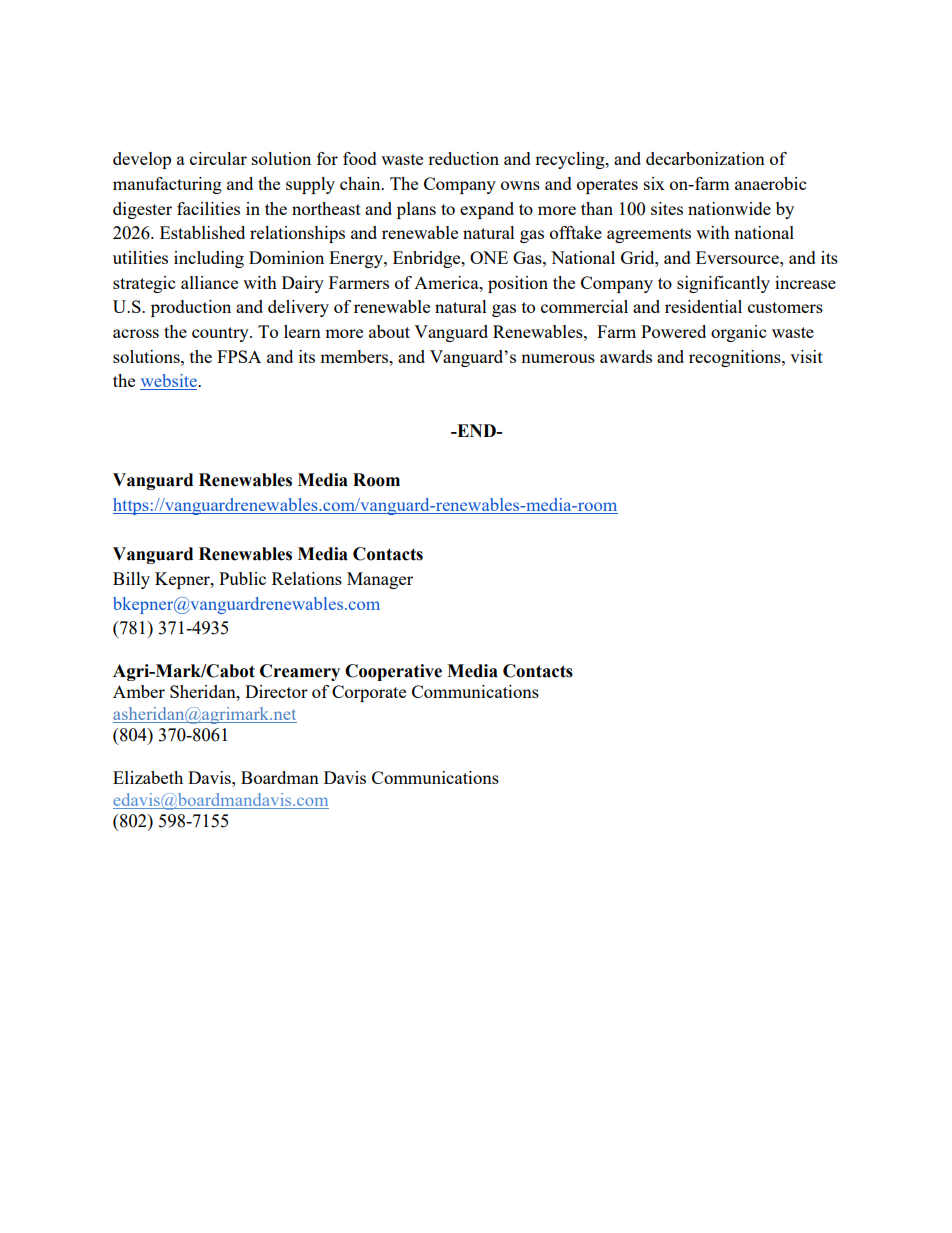  Describe the element at coordinates (558, 358) in the image. I see `numerous` at that location.
